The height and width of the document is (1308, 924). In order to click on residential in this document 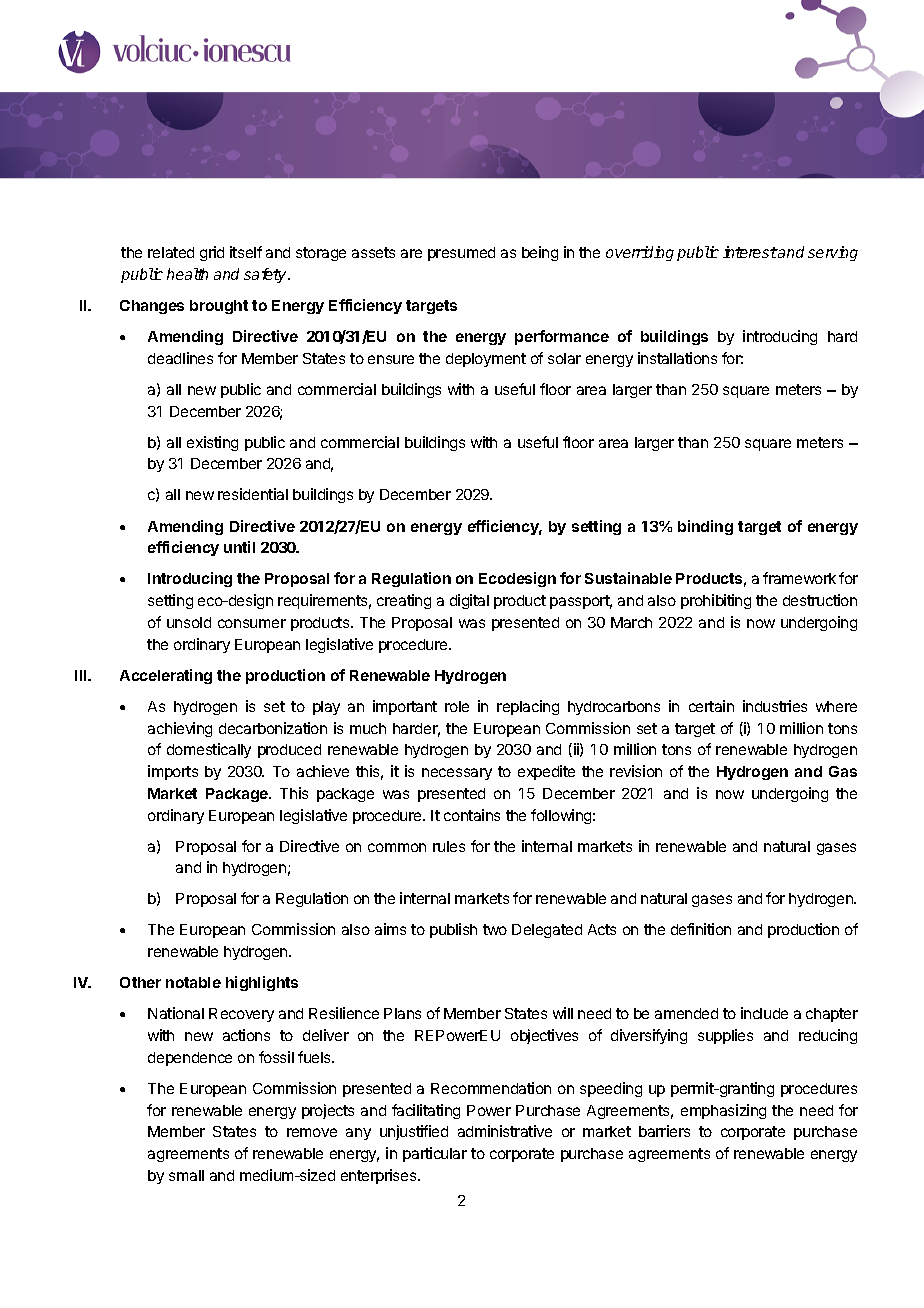, I will do `click(253, 494)`.
